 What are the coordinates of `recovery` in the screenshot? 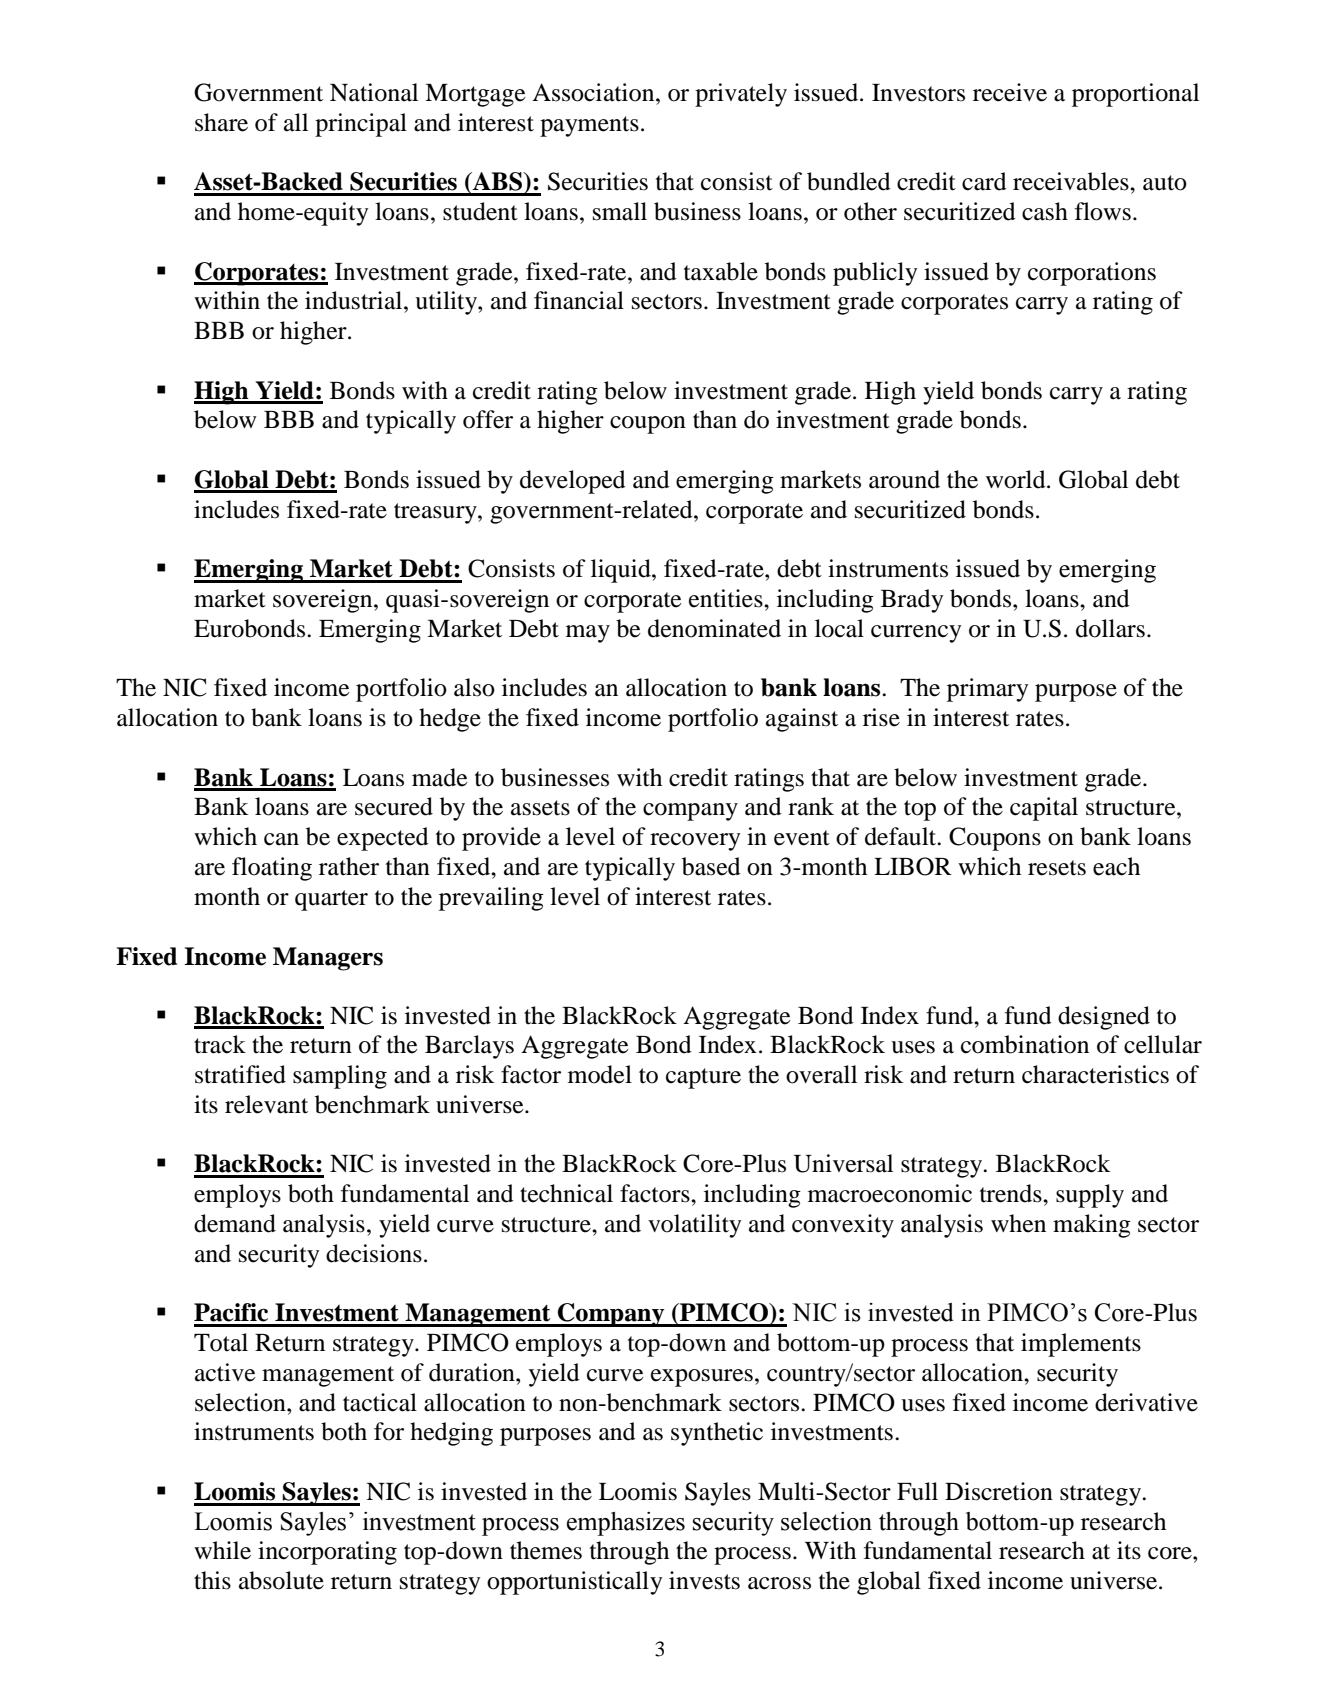 It's located at (695, 842).
